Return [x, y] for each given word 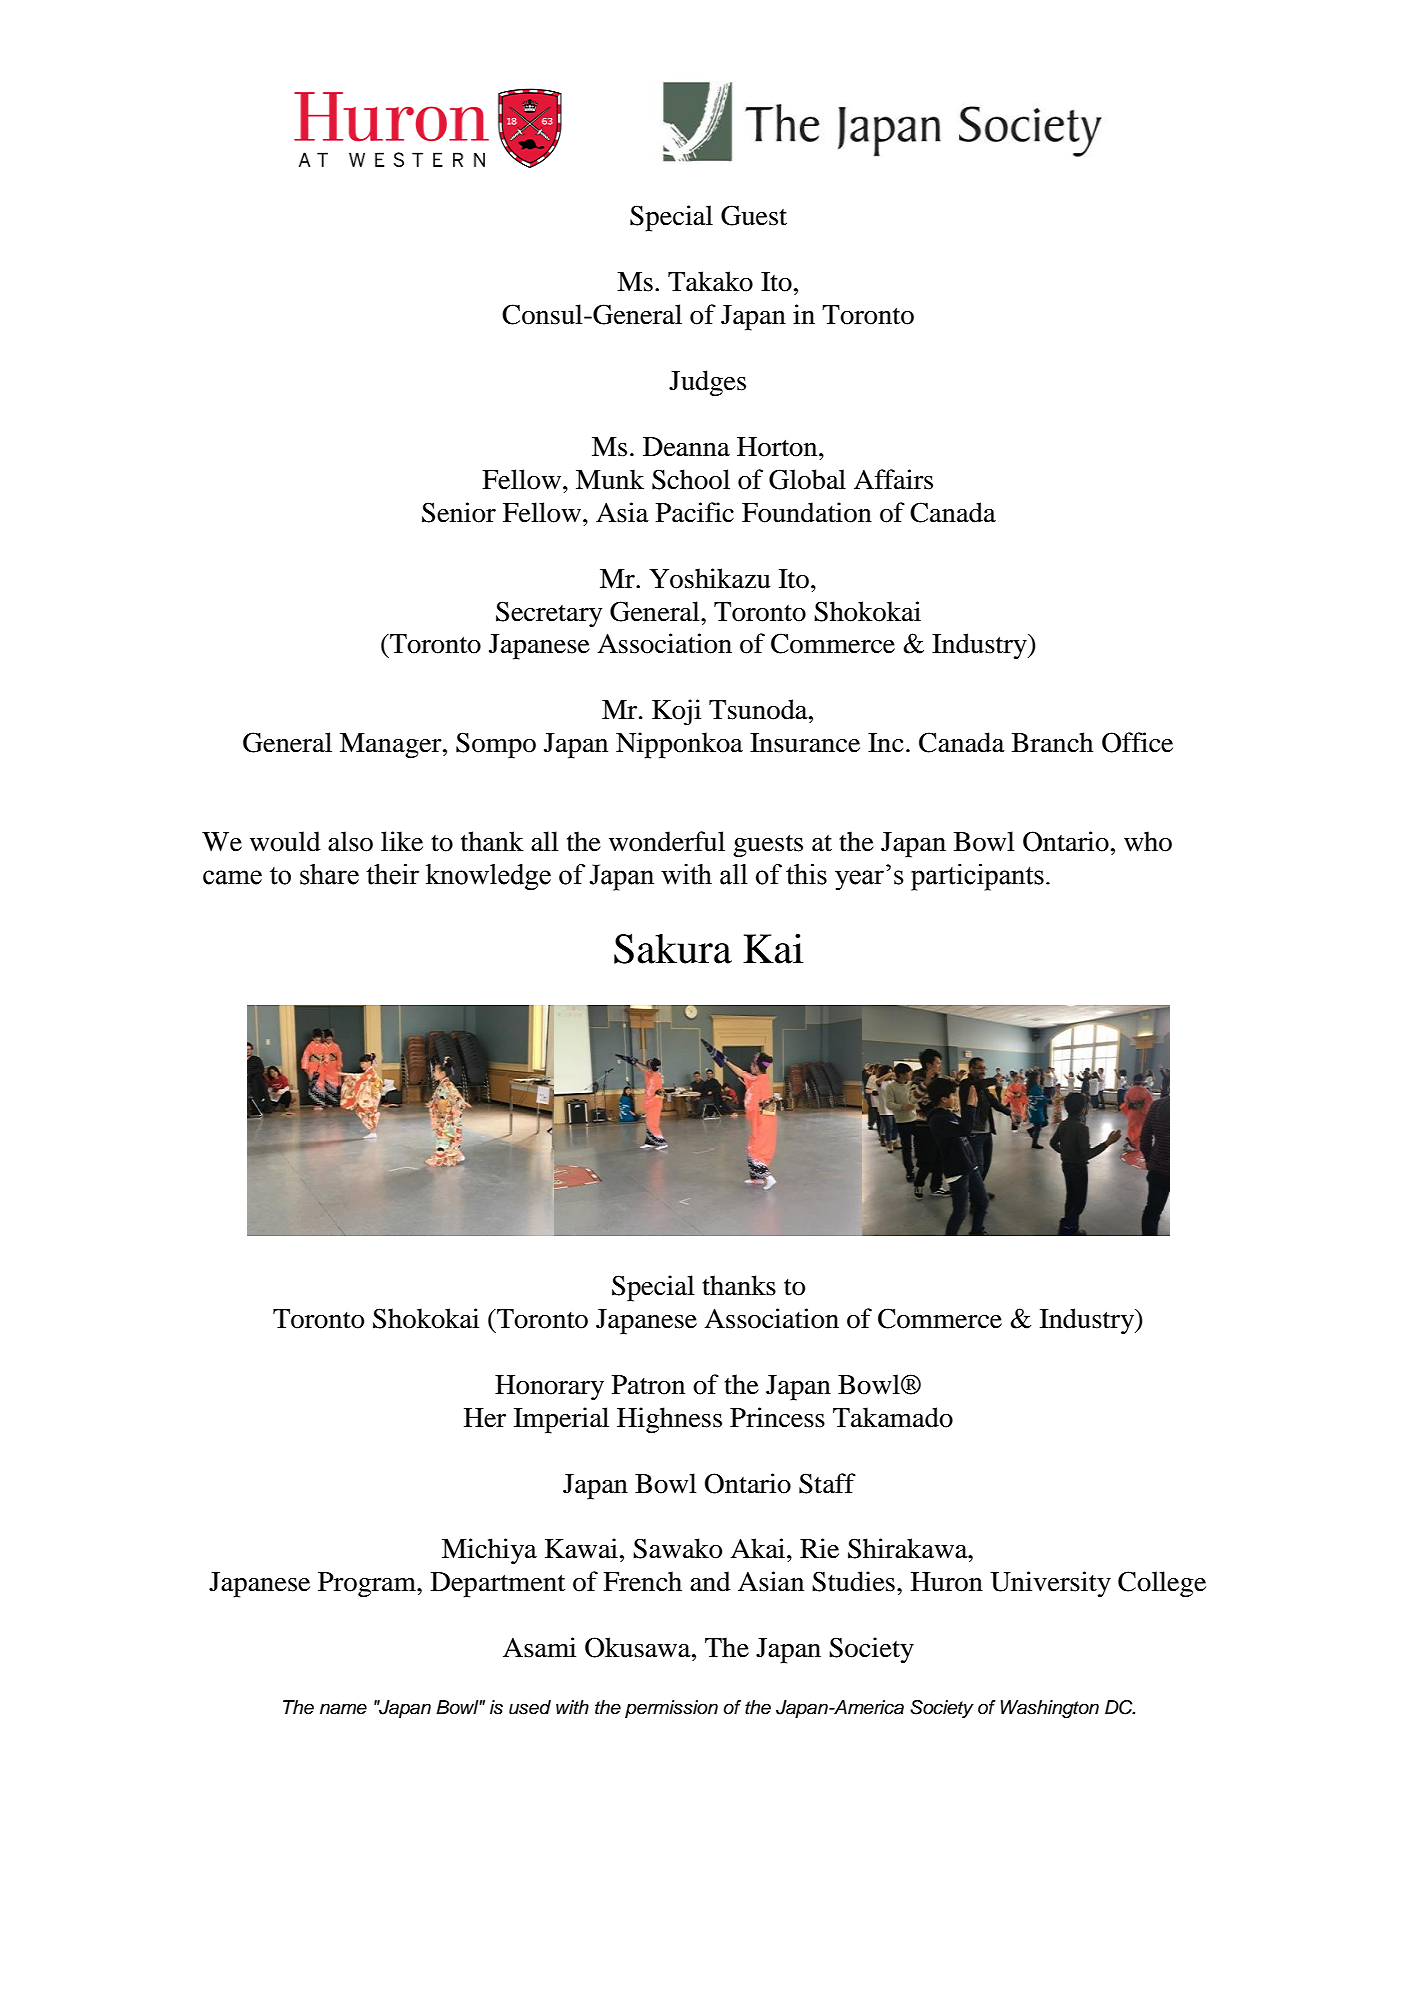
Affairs [893, 479]
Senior [459, 512]
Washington [1050, 1709]
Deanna [686, 447]
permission [671, 1709]
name [343, 1709]
